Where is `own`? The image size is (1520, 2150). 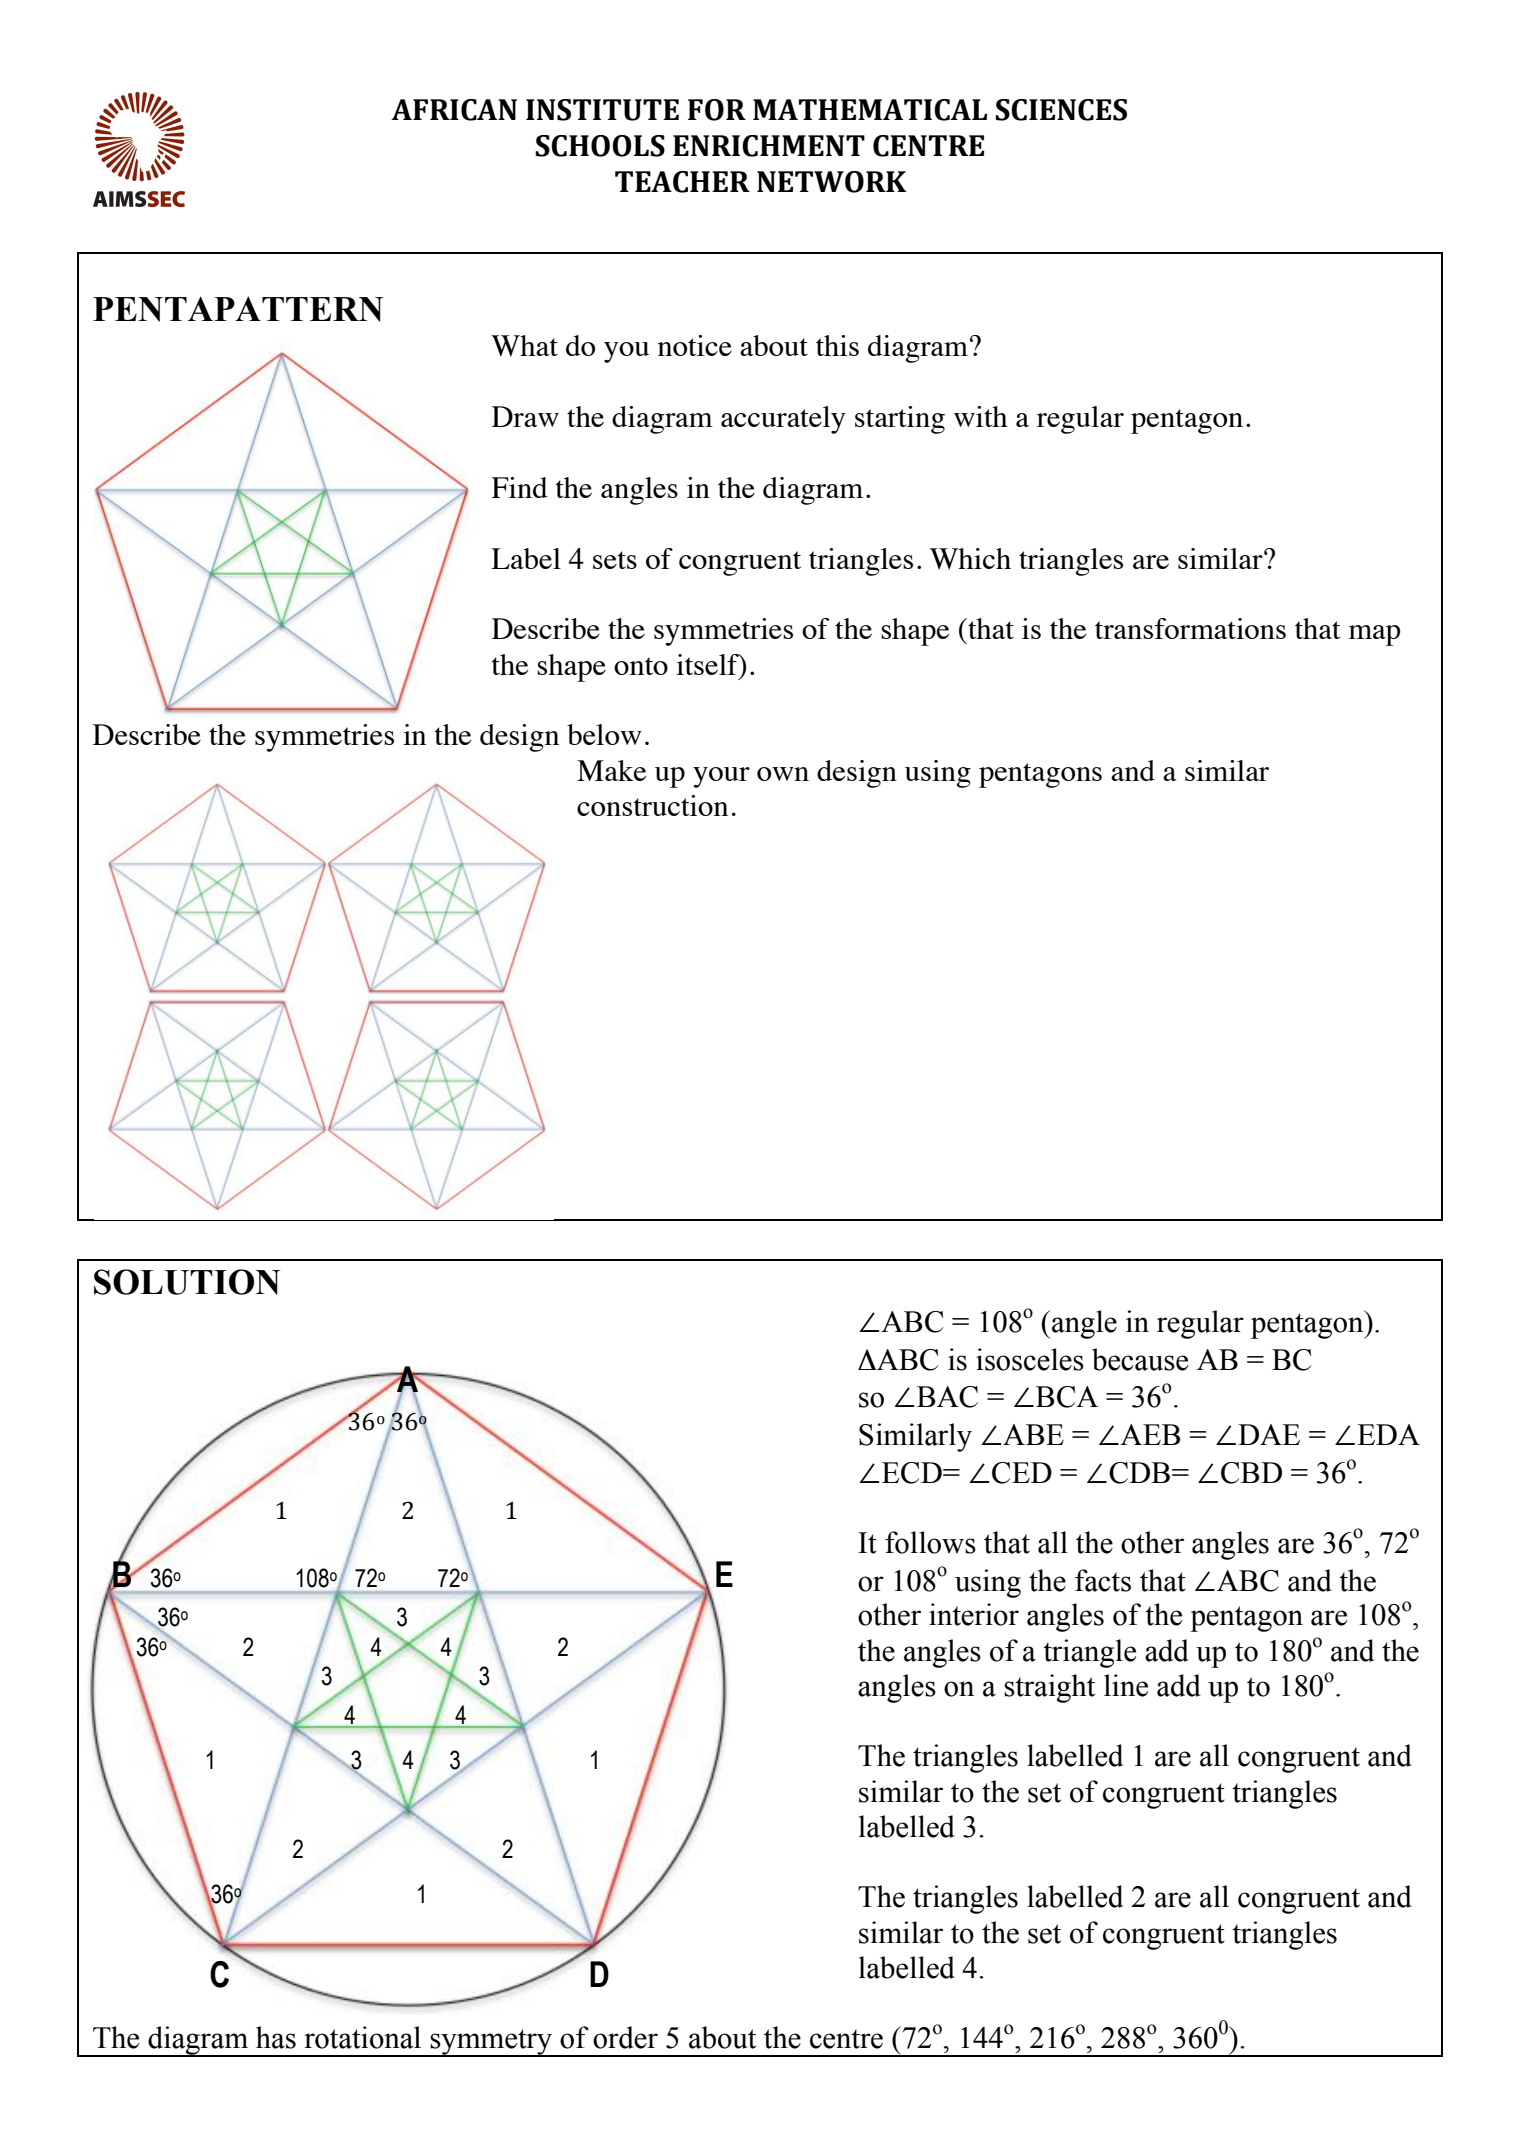 own is located at coordinates (783, 774).
